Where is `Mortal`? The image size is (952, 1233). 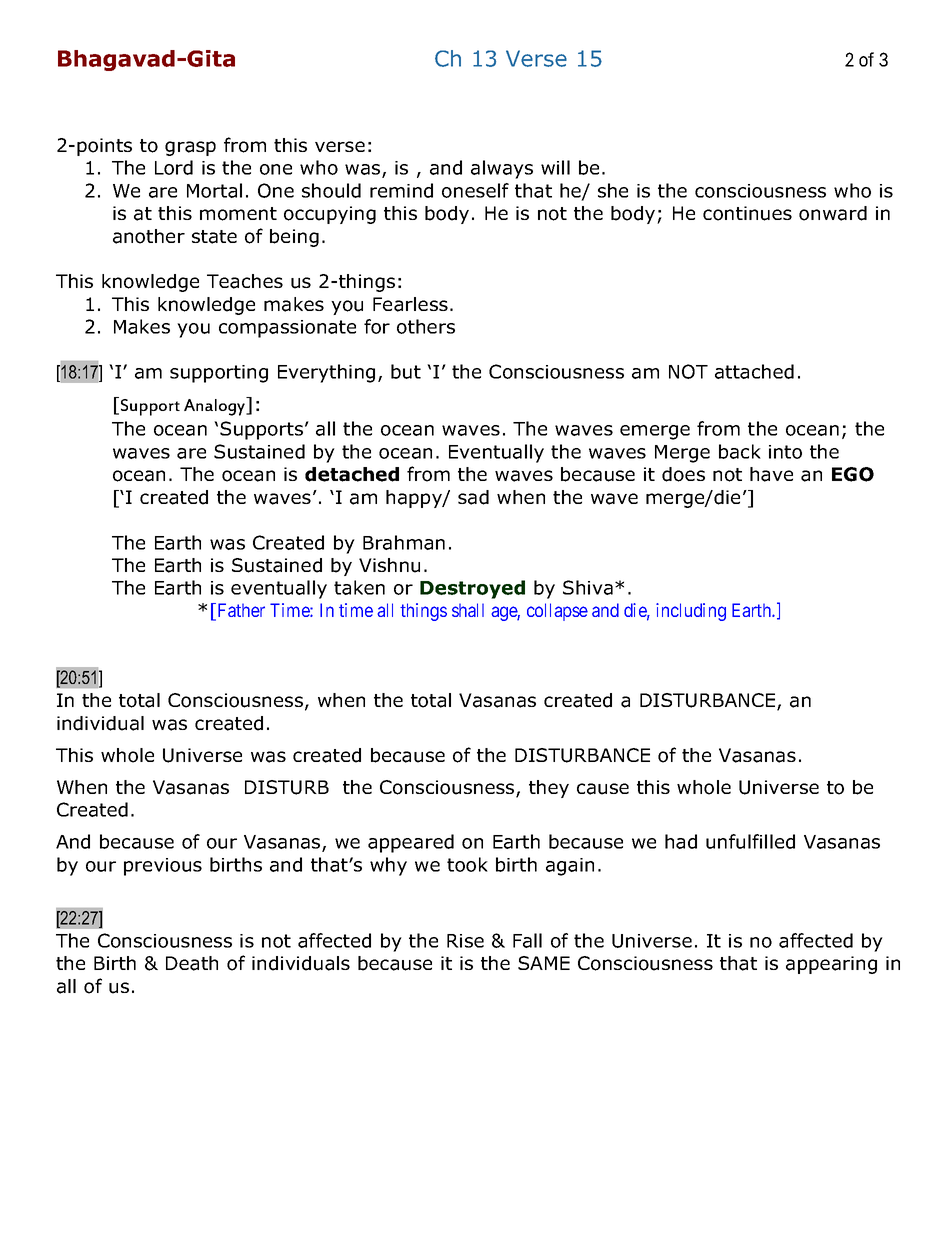
Mortal is located at coordinates (214, 190).
